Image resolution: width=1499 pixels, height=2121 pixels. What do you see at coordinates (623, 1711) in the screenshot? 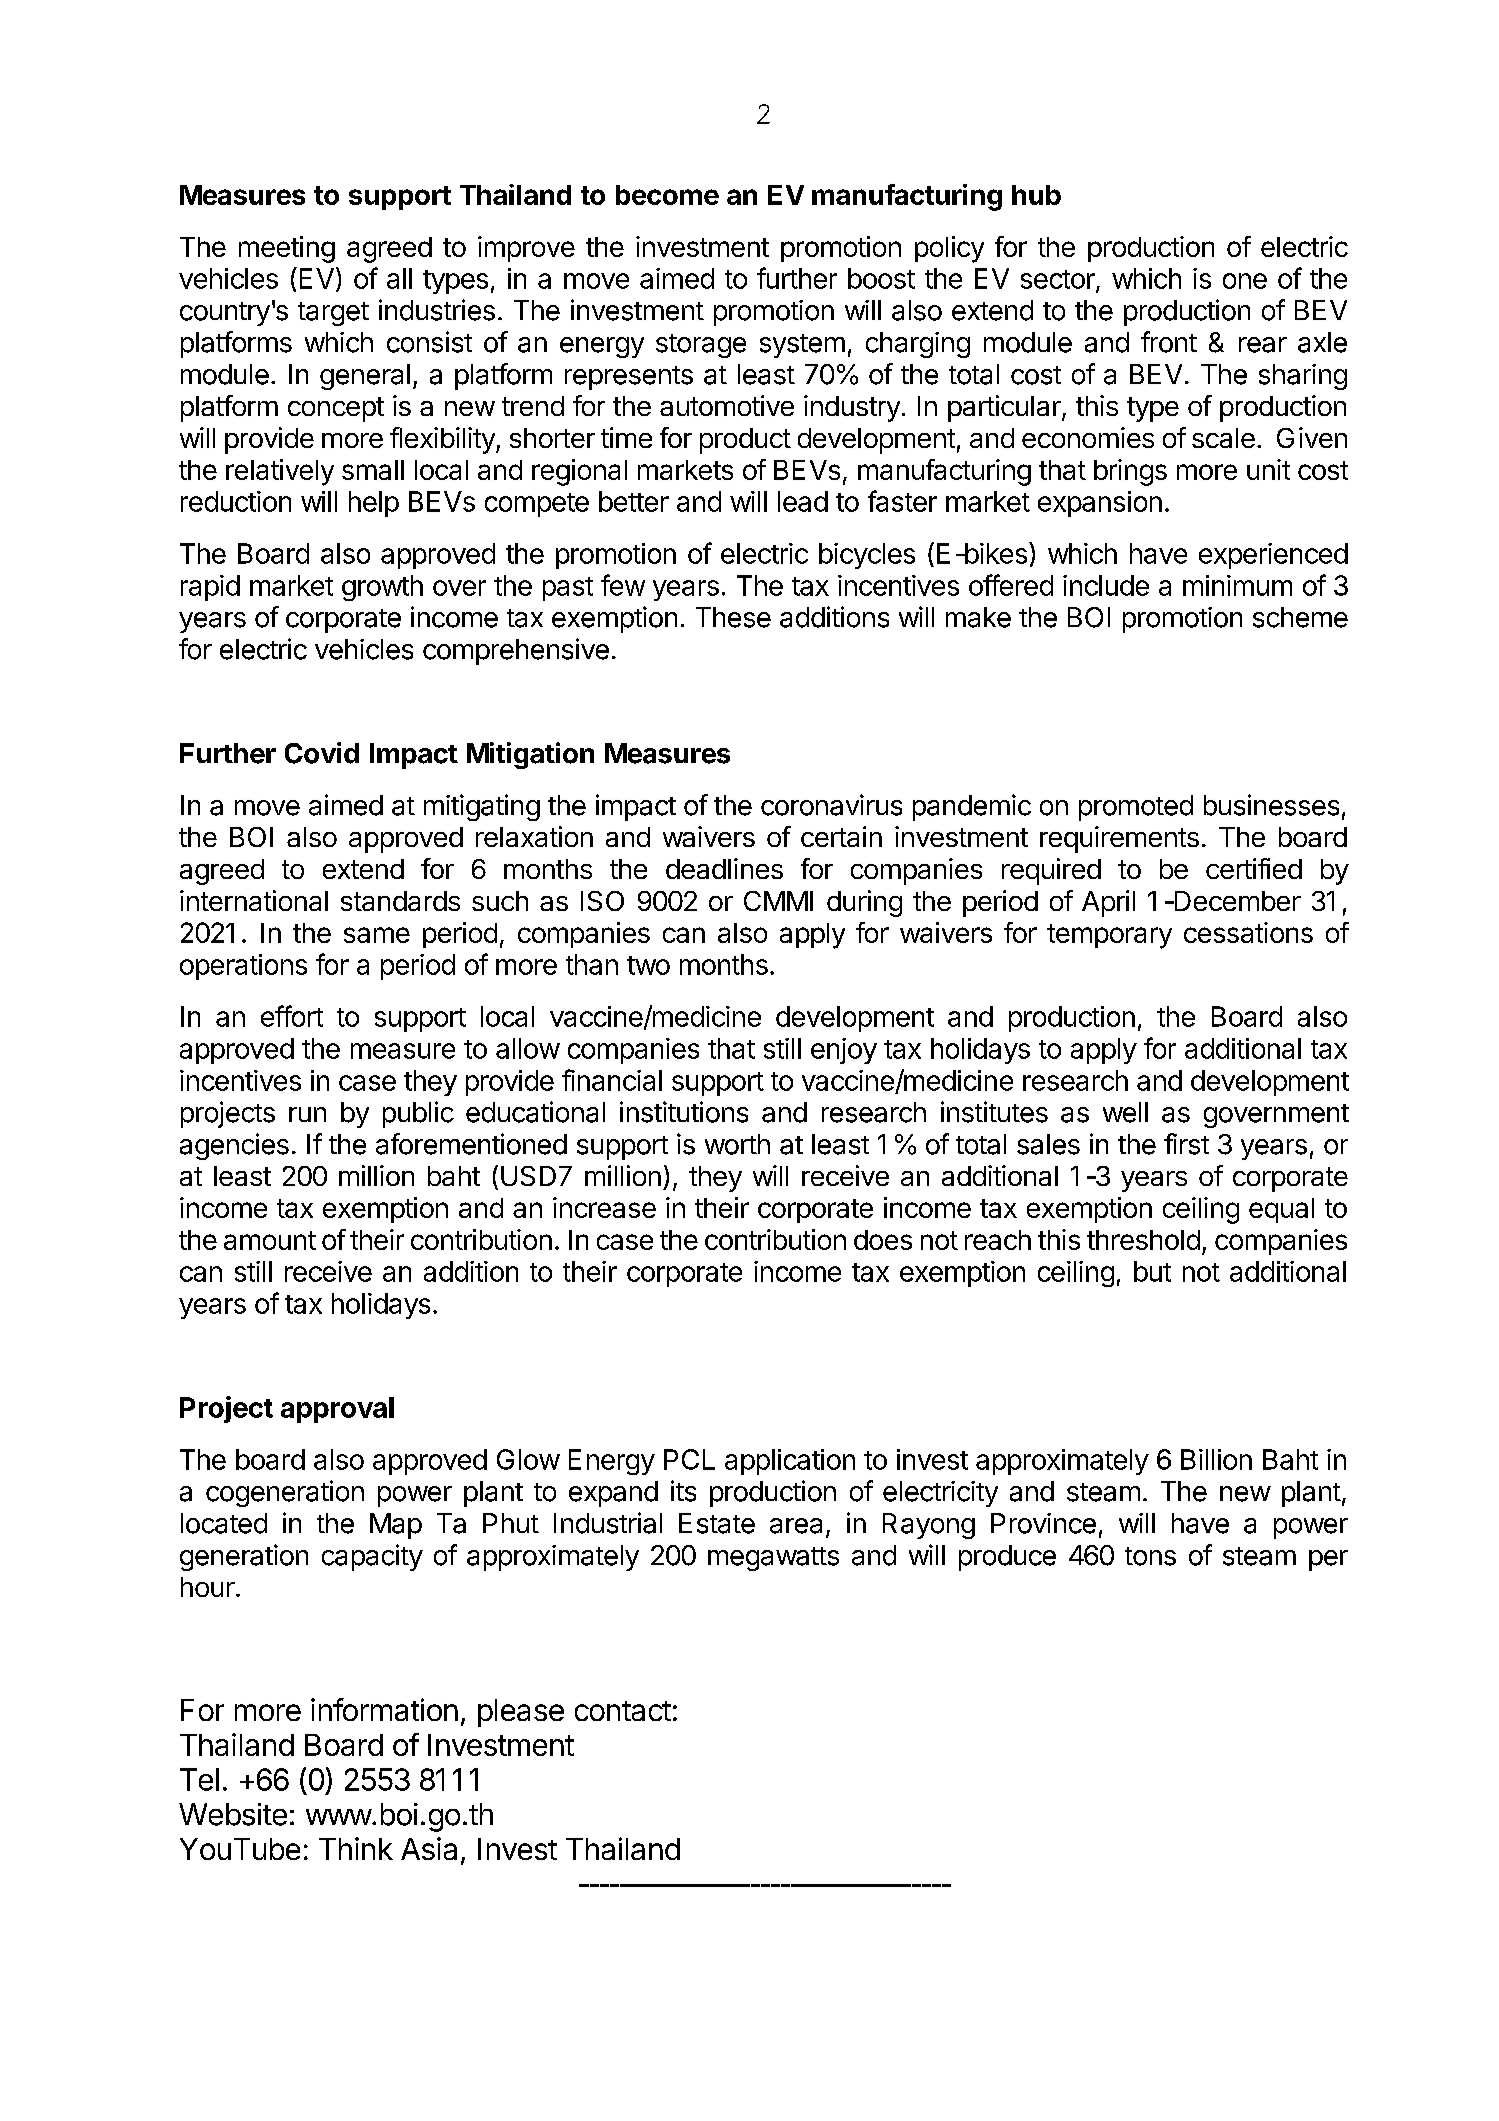
I see `contact` at bounding box center [623, 1711].
